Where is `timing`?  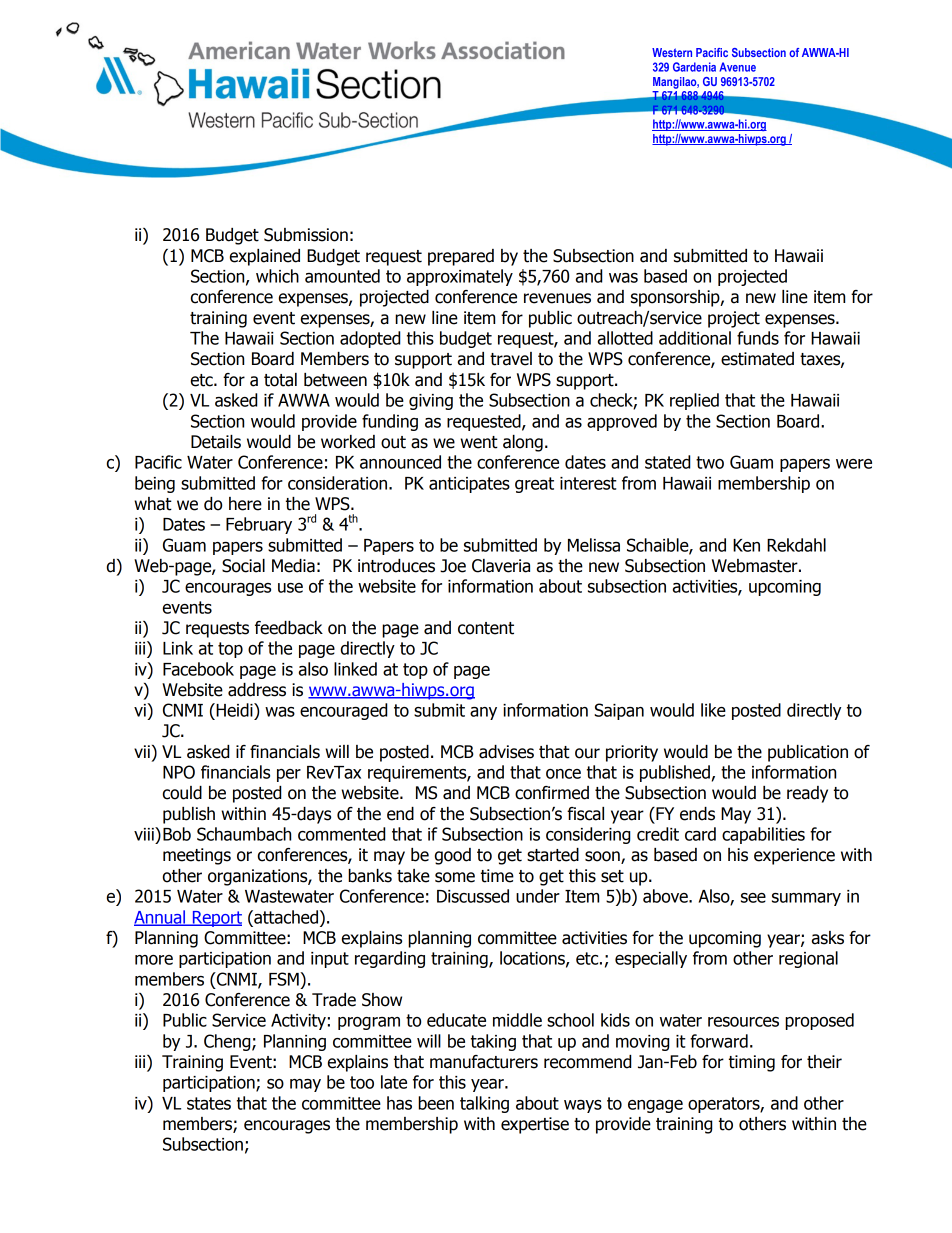
timing is located at coordinates (752, 1063).
